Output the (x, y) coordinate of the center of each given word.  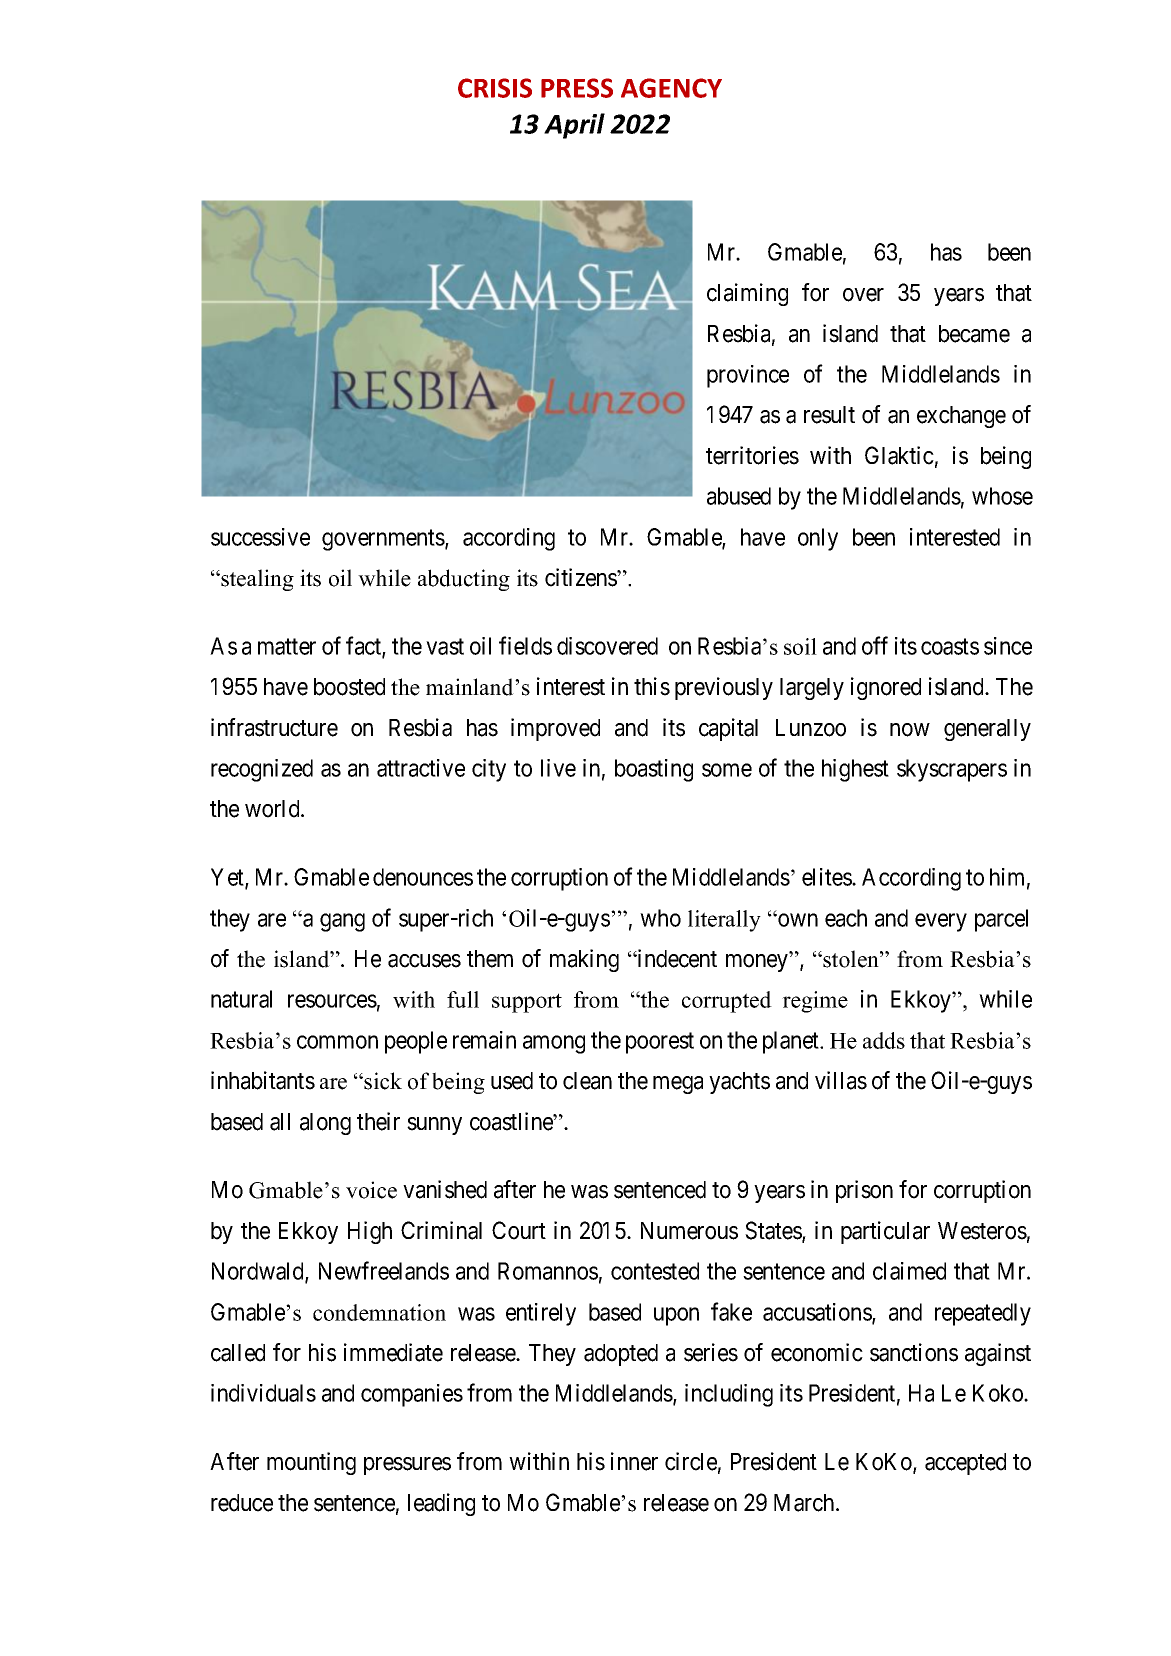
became (974, 334)
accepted (965, 1464)
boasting (654, 770)
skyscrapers (952, 770)
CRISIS (495, 88)
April (574, 126)
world (273, 809)
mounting (311, 1463)
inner (634, 1461)
